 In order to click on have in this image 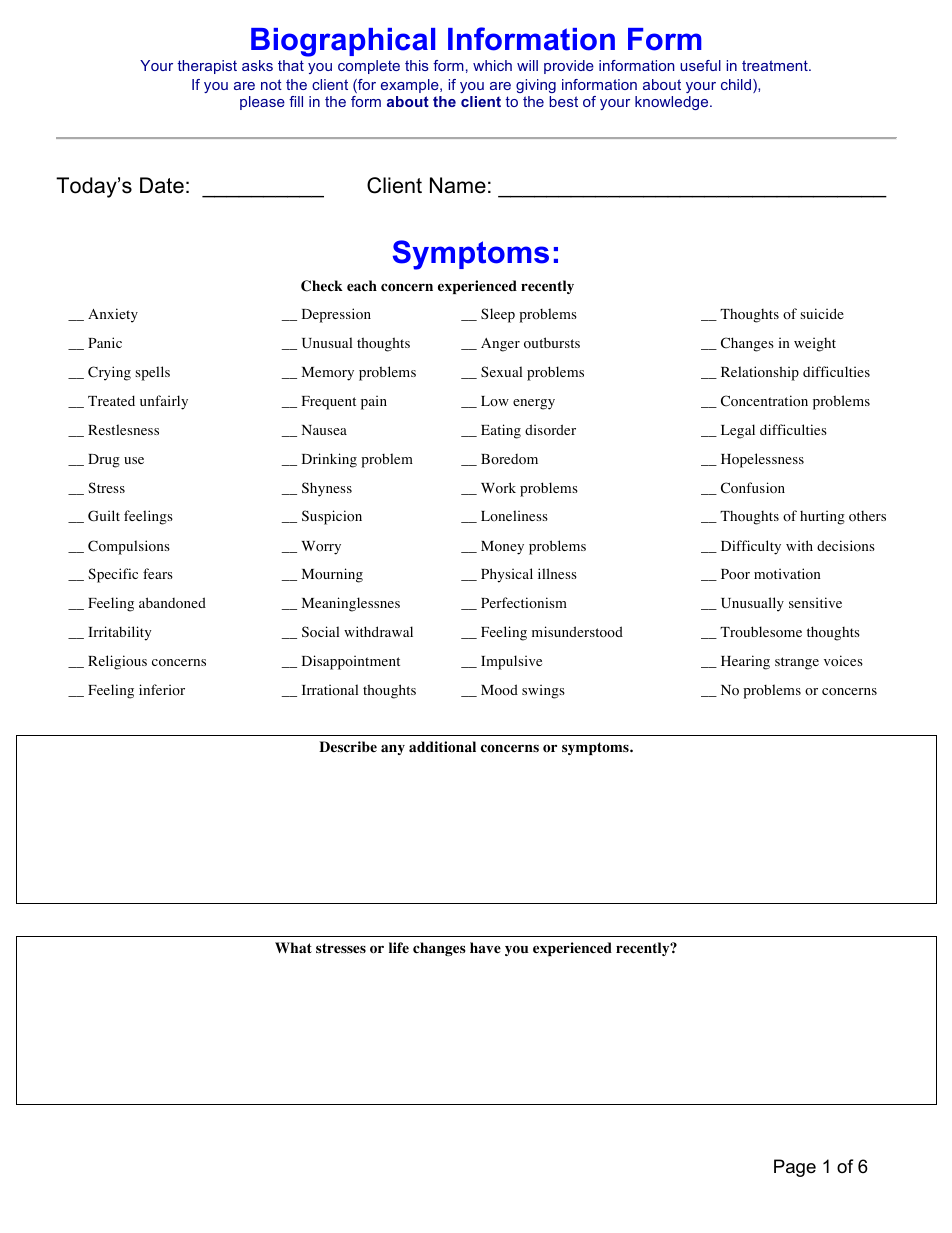, I will do `click(485, 947)`.
